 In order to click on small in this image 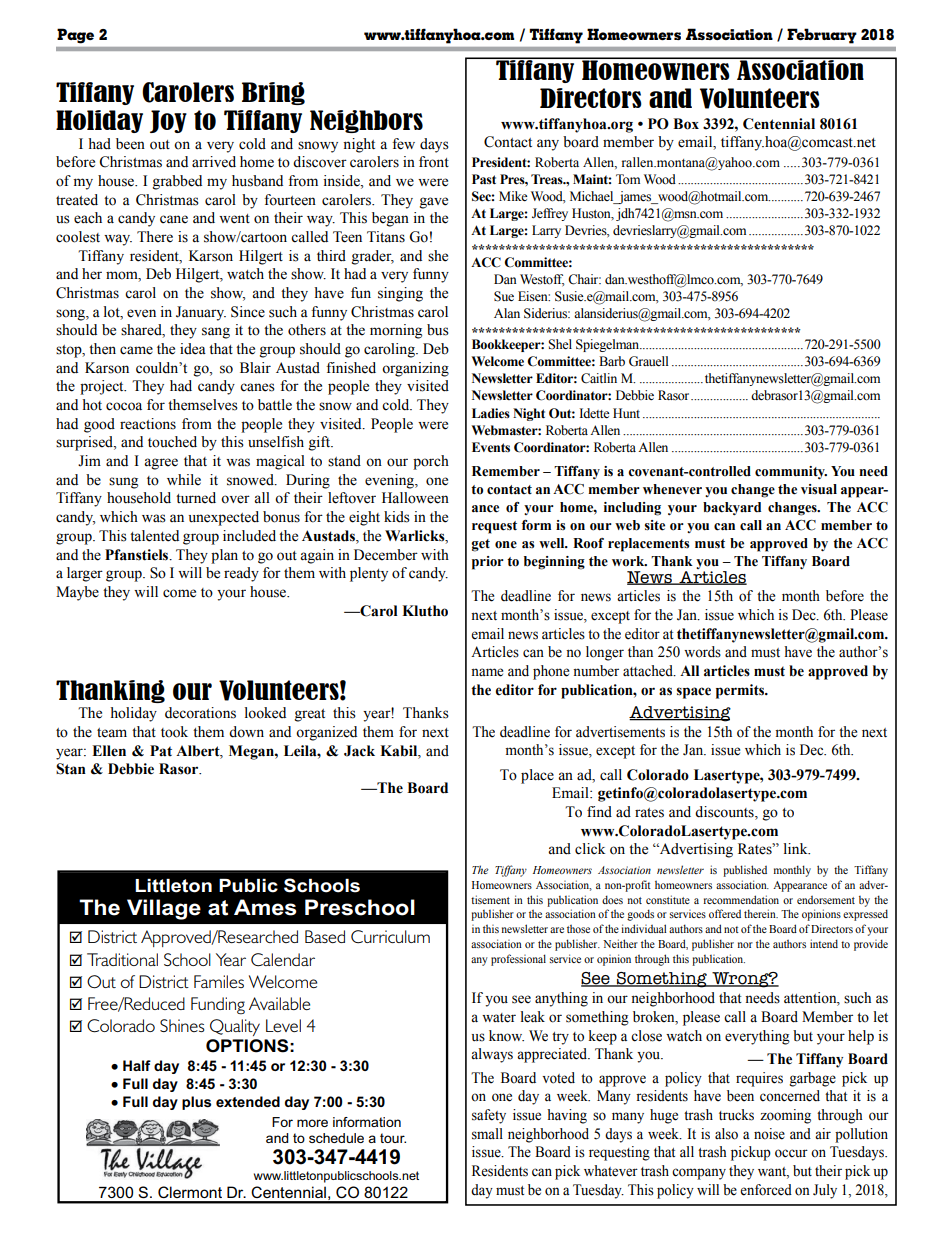, I will do `click(487, 1134)`.
